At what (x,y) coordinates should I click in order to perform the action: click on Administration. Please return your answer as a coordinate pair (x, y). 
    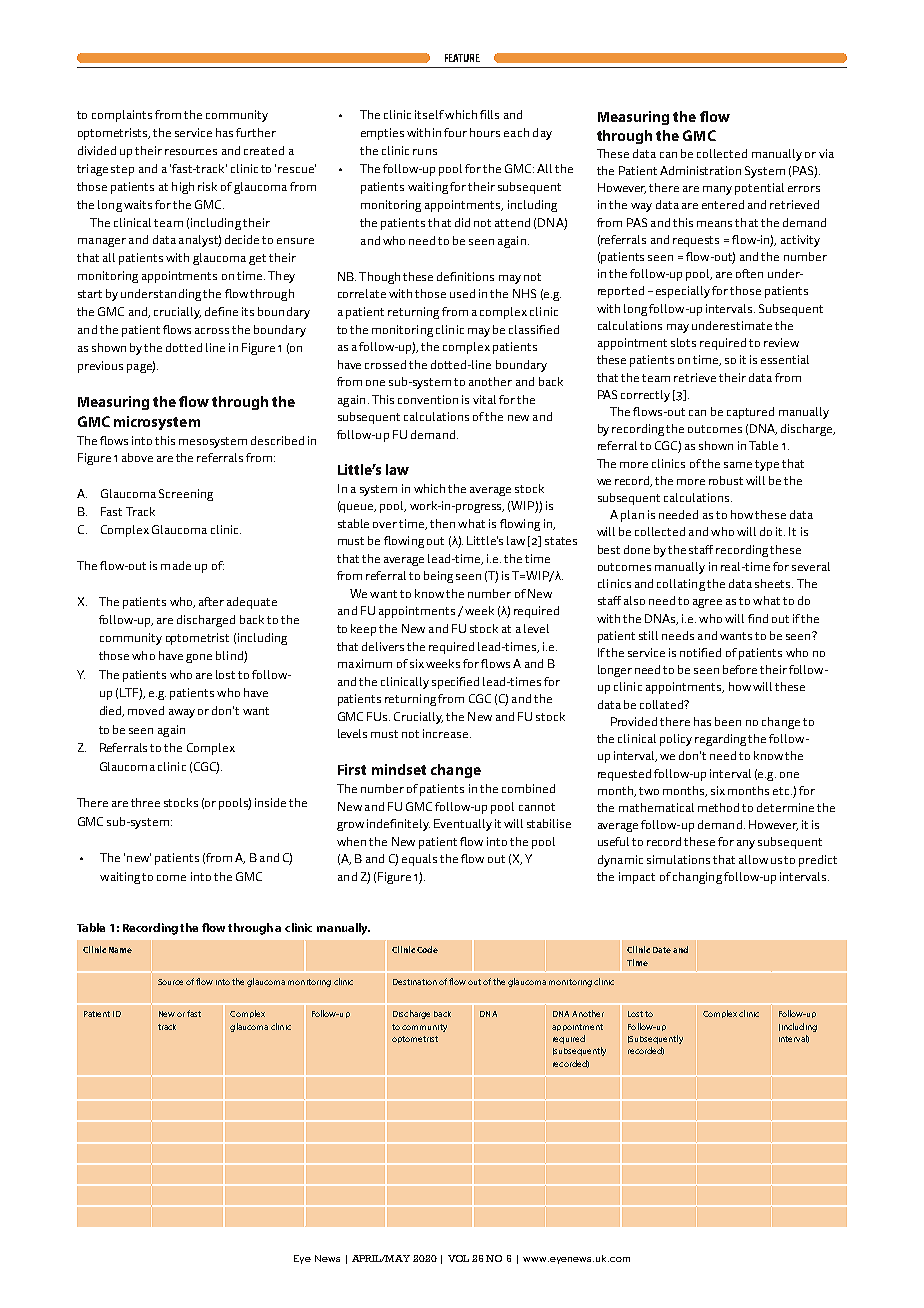
    Looking at the image, I should click on (700, 170).
